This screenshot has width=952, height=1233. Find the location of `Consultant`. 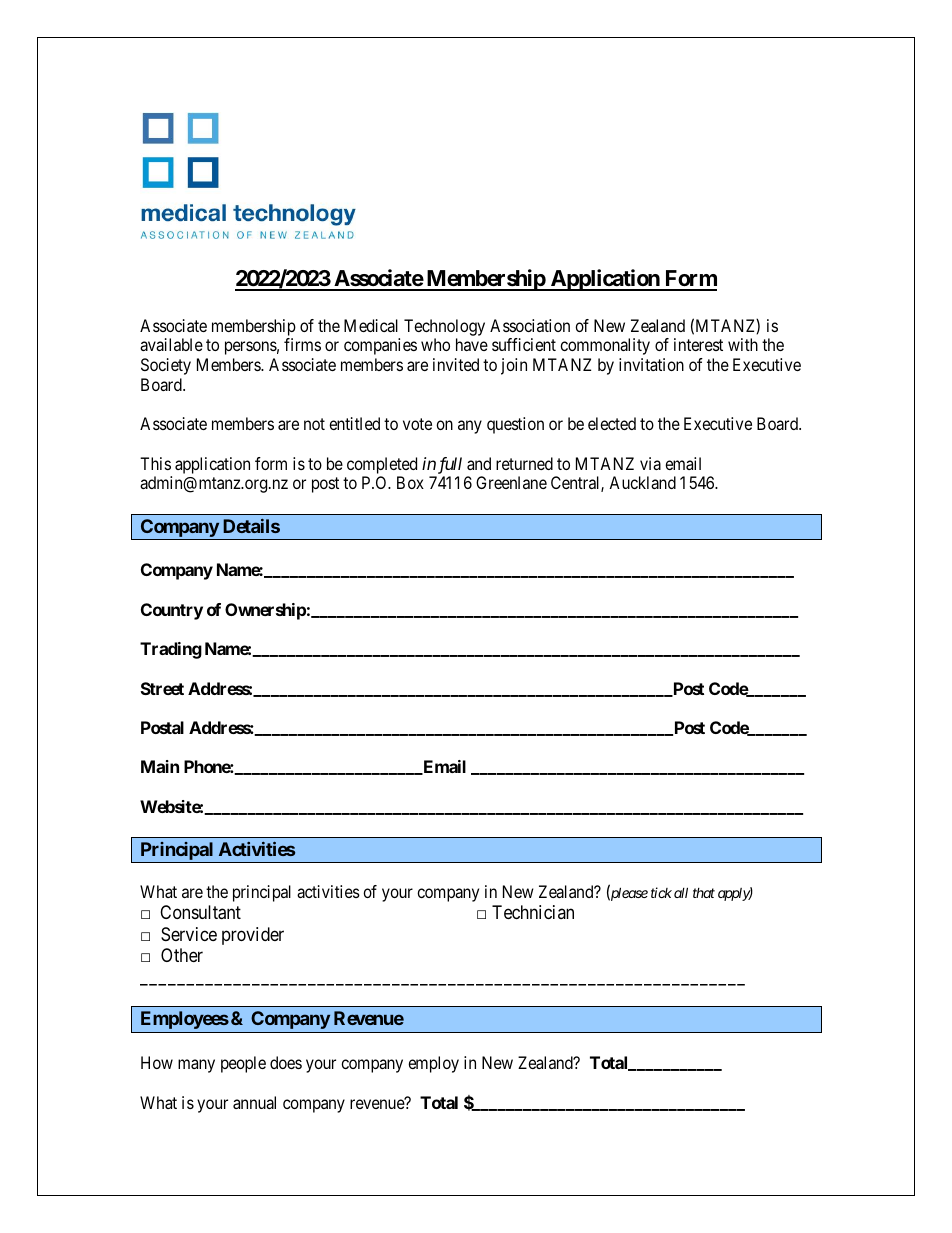

Consultant is located at coordinates (200, 912).
